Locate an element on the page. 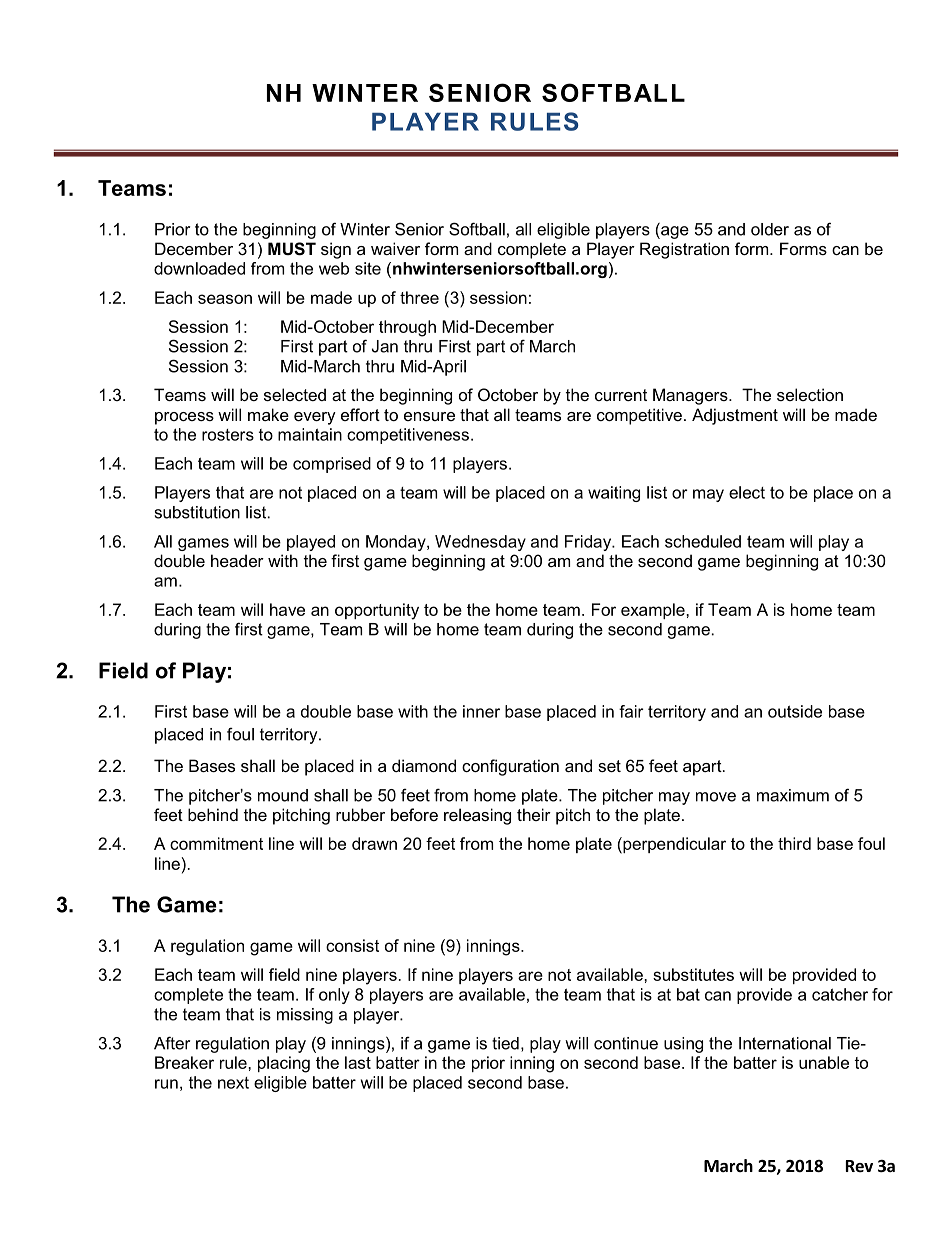 The width and height of the image is (952, 1233). MUST is located at coordinates (292, 249).
